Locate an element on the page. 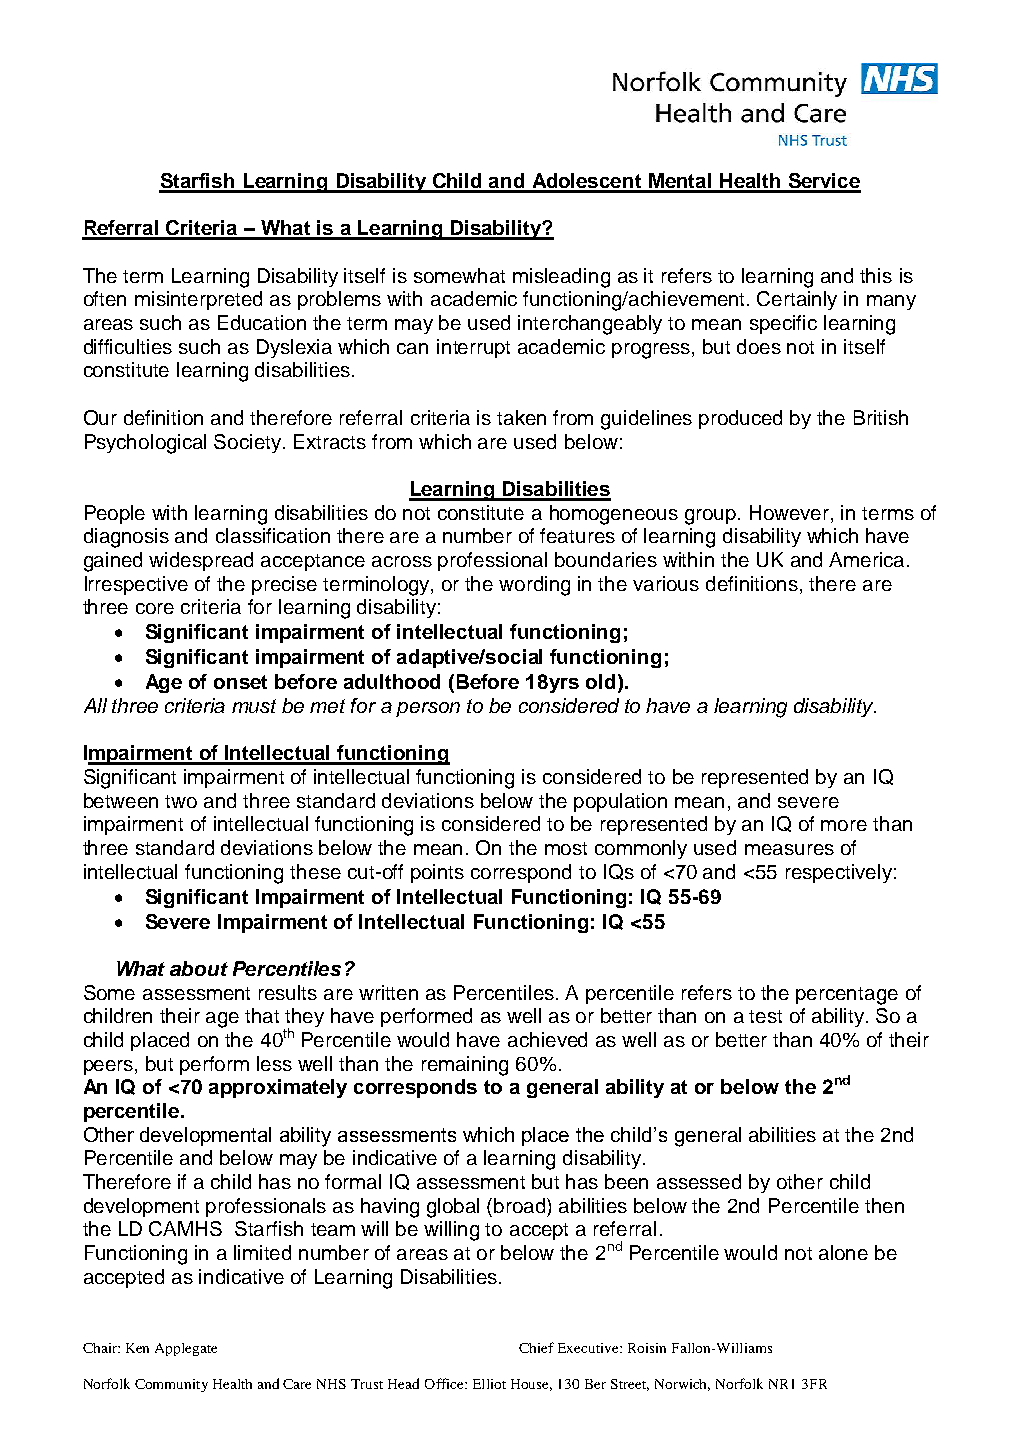  interrupt is located at coordinates (473, 348).
